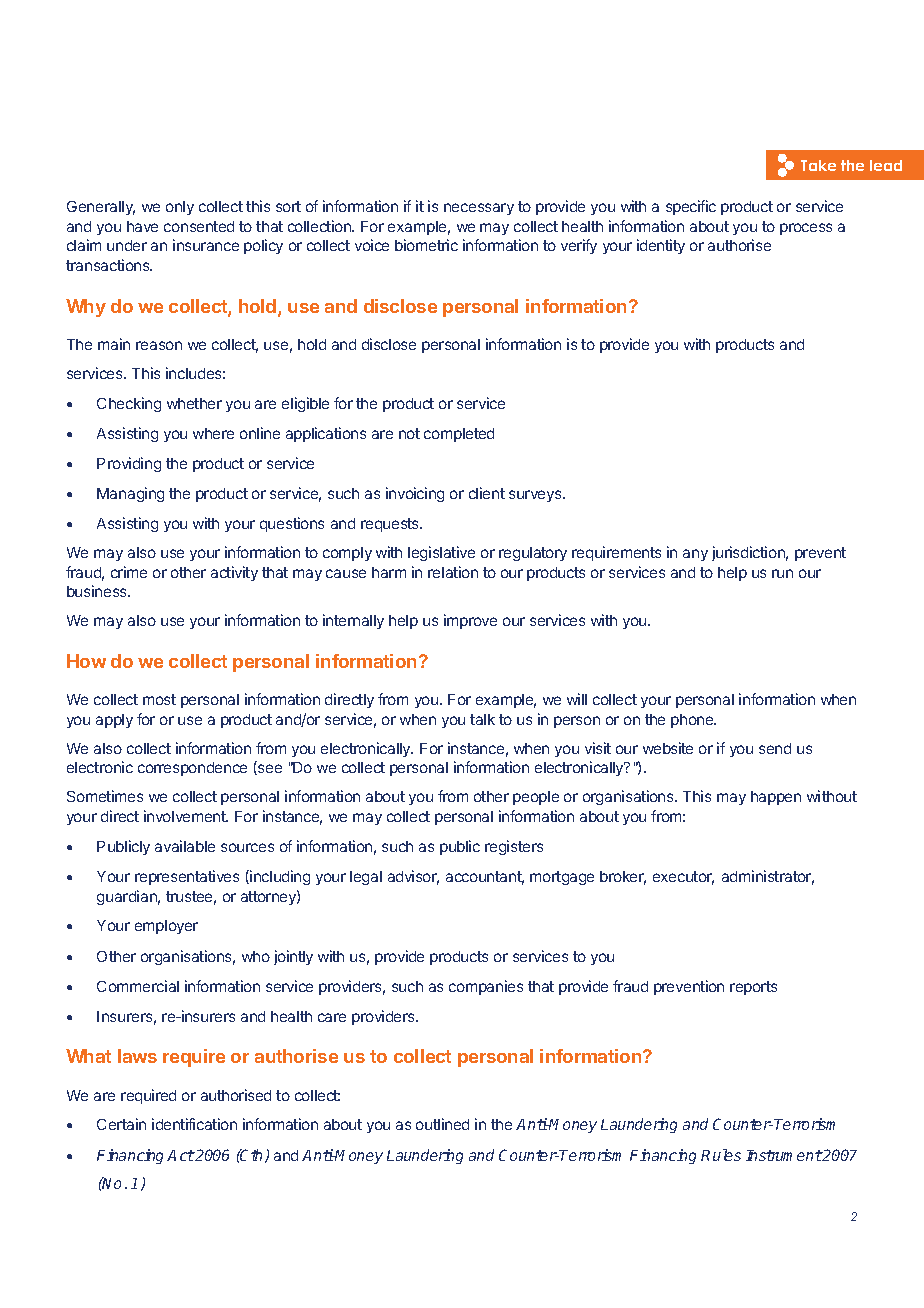  Describe the element at coordinates (442, 1124) in the screenshot. I see `outlined` at that location.
